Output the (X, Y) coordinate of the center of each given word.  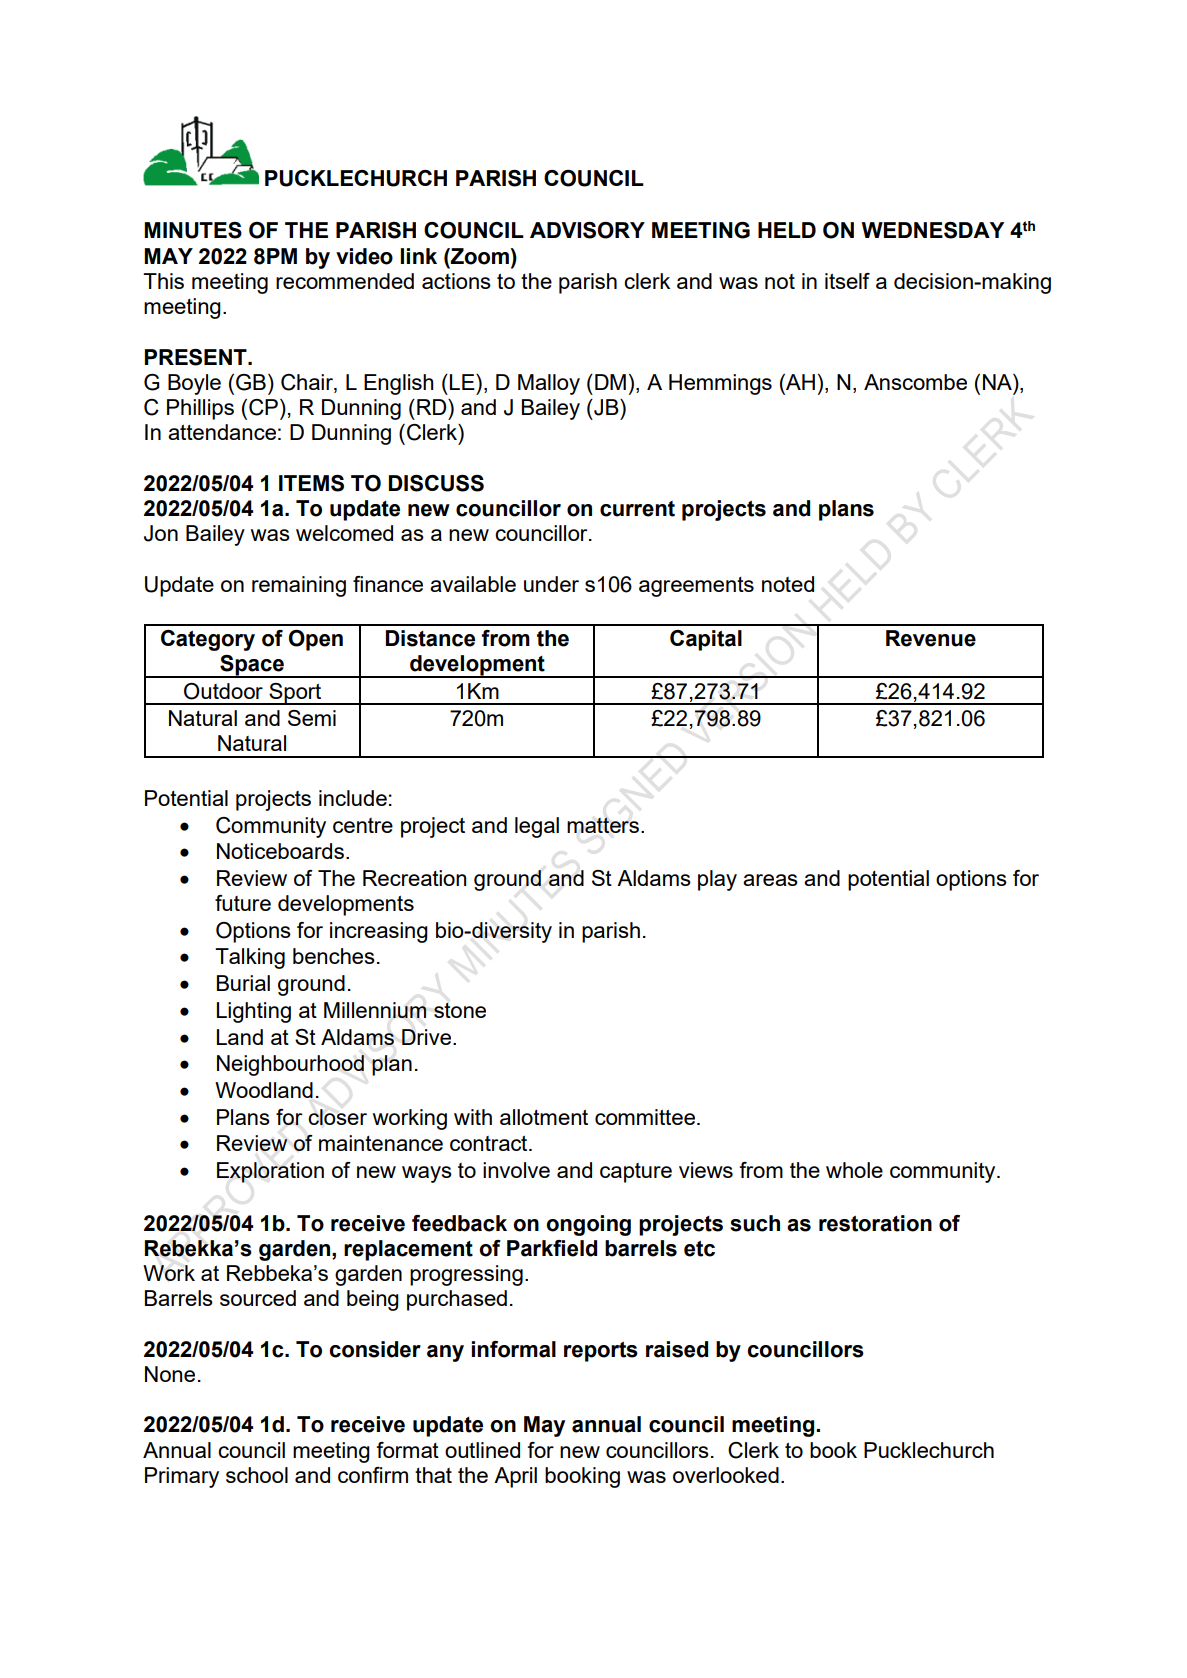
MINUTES (193, 230)
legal (537, 827)
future (243, 903)
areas (770, 880)
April (515, 1477)
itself (847, 281)
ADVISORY (587, 230)
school (257, 1475)
